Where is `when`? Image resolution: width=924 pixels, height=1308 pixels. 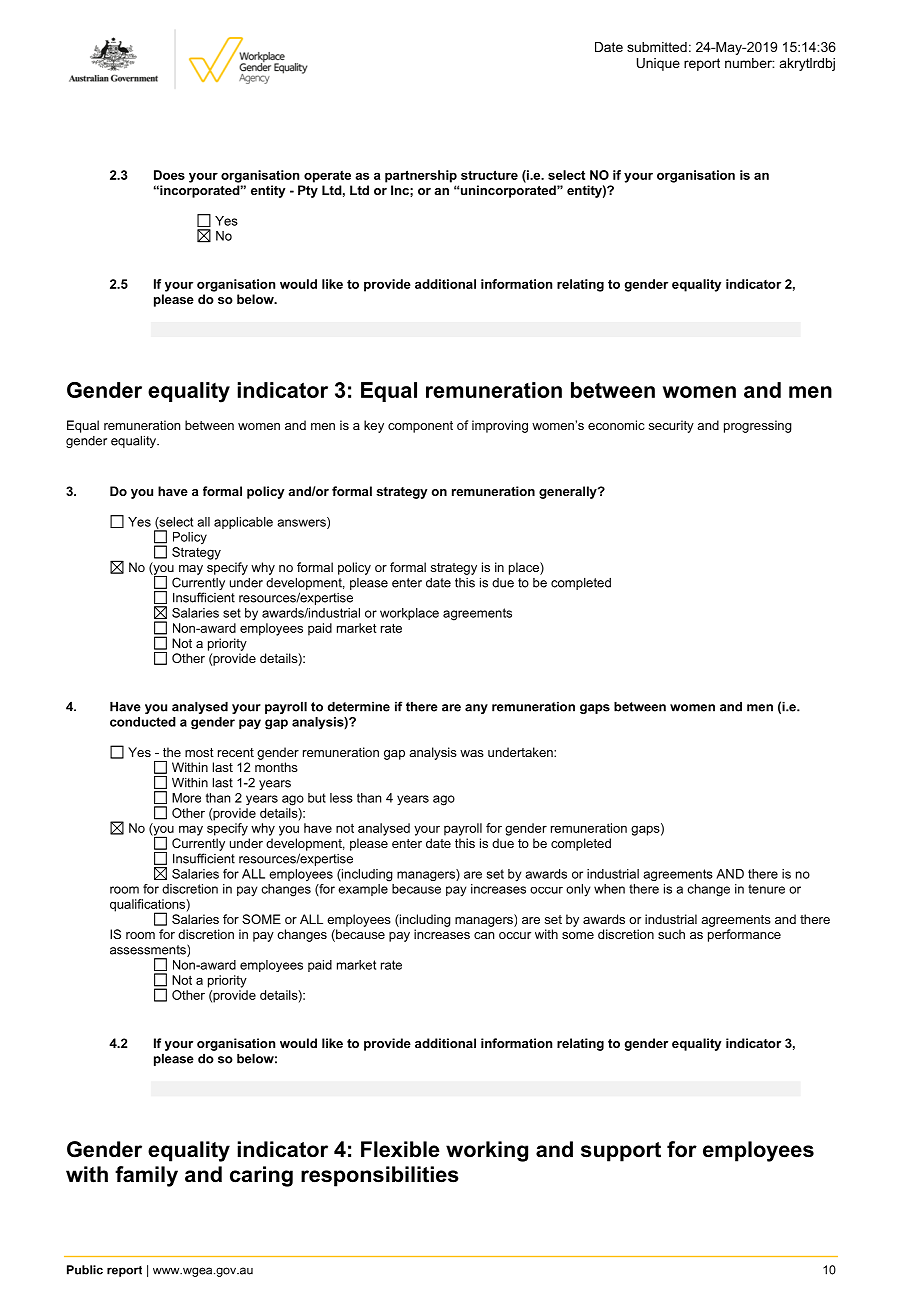 when is located at coordinates (609, 889).
